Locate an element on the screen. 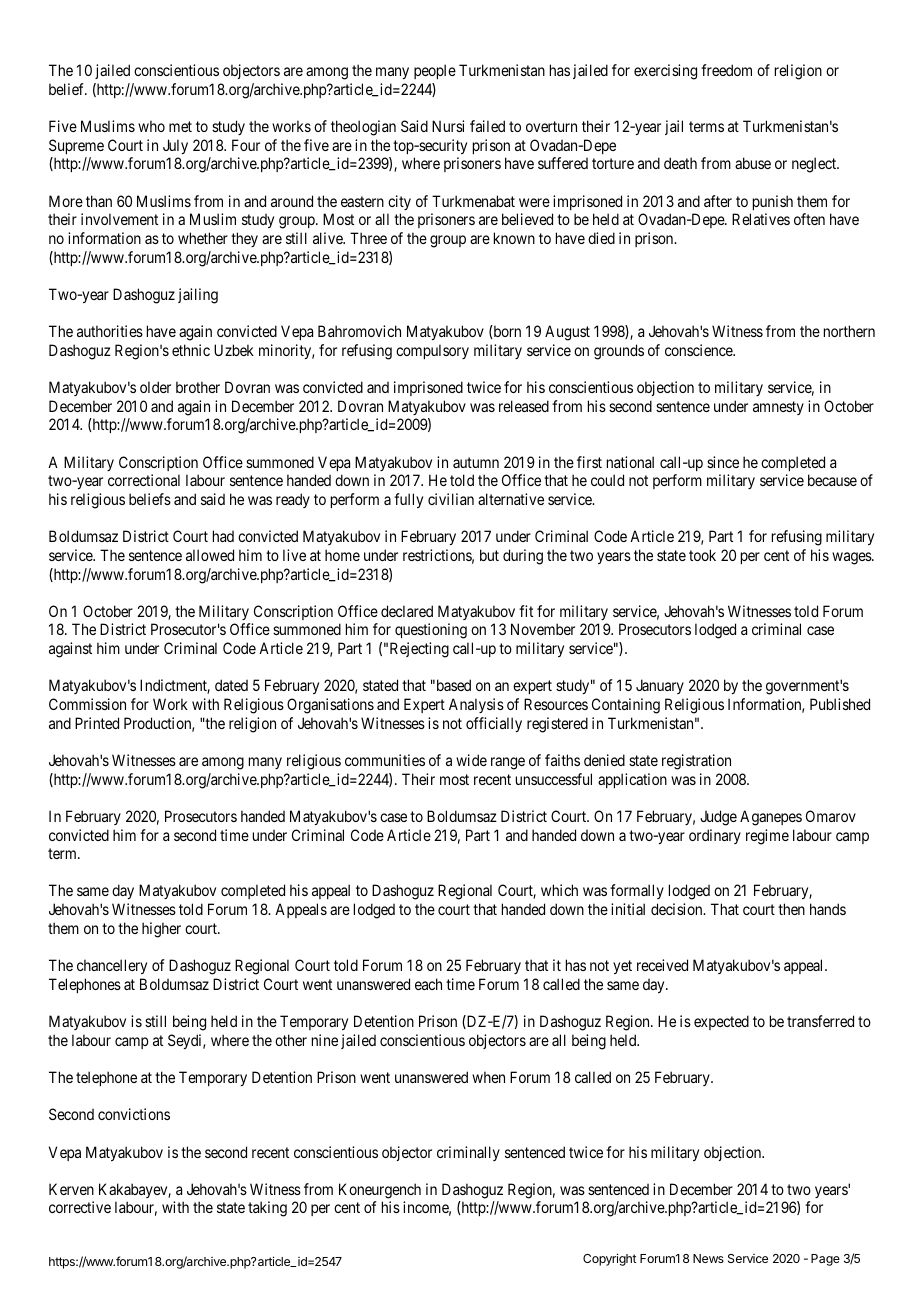  corrective is located at coordinates (80, 1207).
